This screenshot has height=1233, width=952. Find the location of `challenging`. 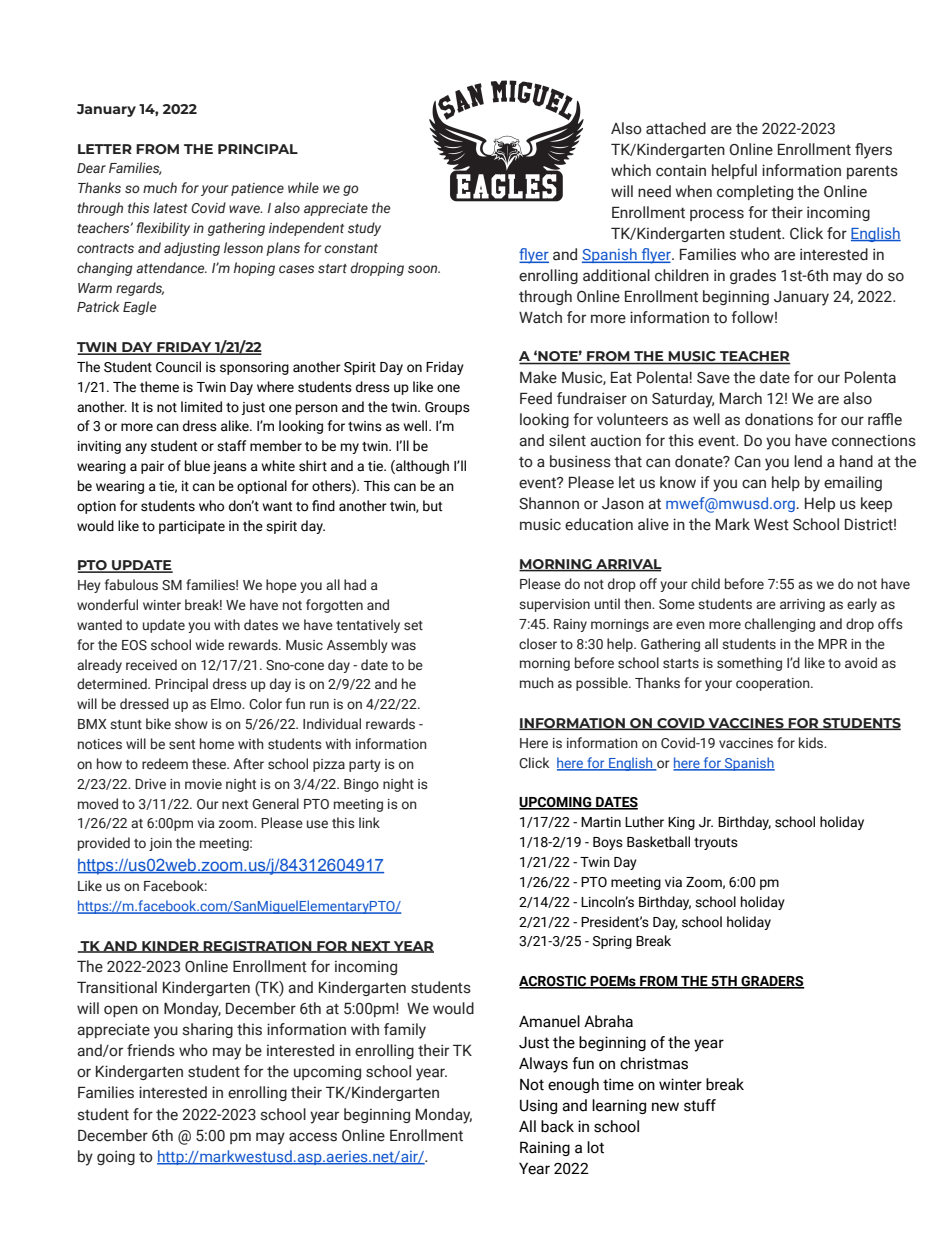

challenging is located at coordinates (780, 625).
